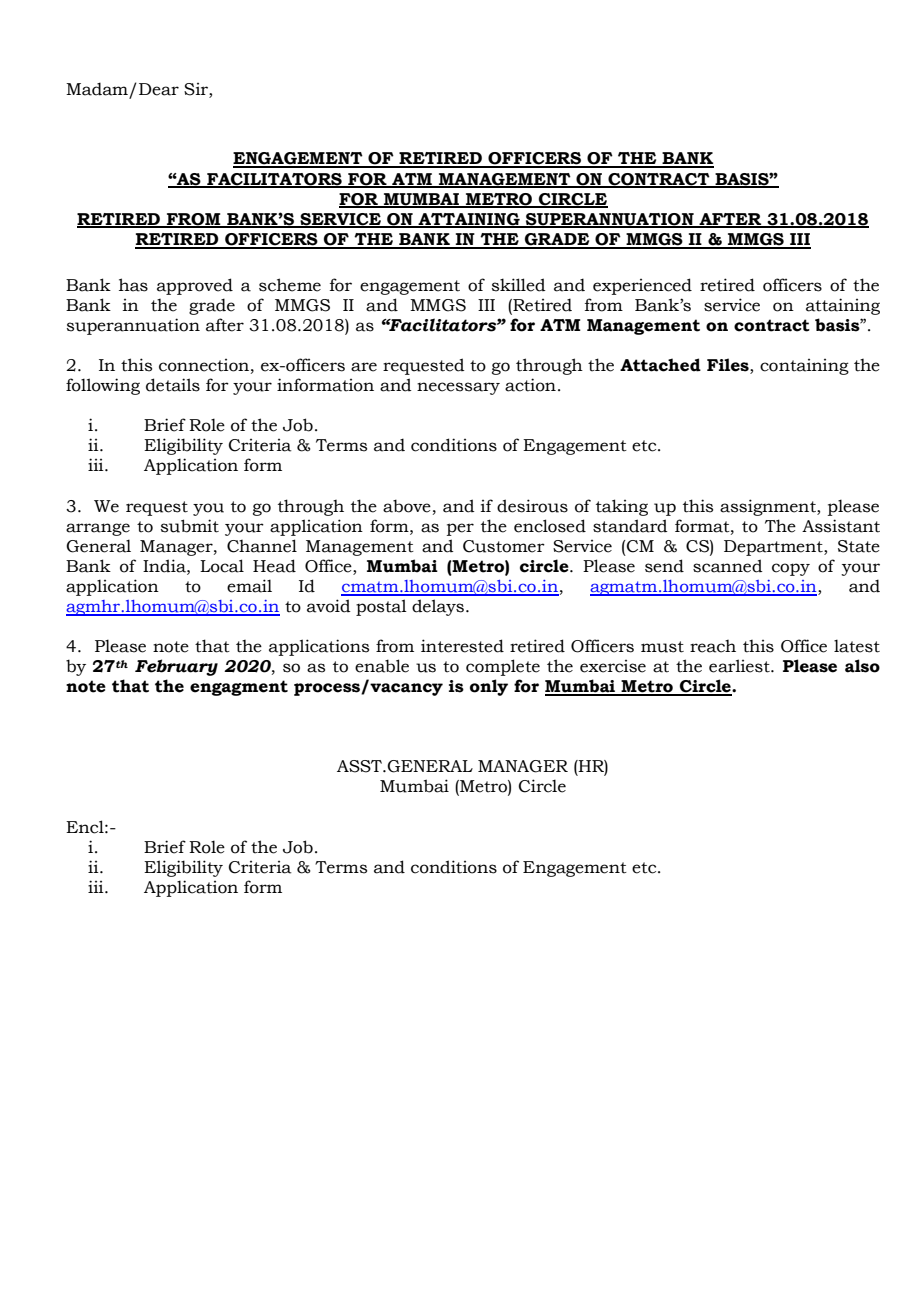  I want to click on experienced, so click(642, 286).
